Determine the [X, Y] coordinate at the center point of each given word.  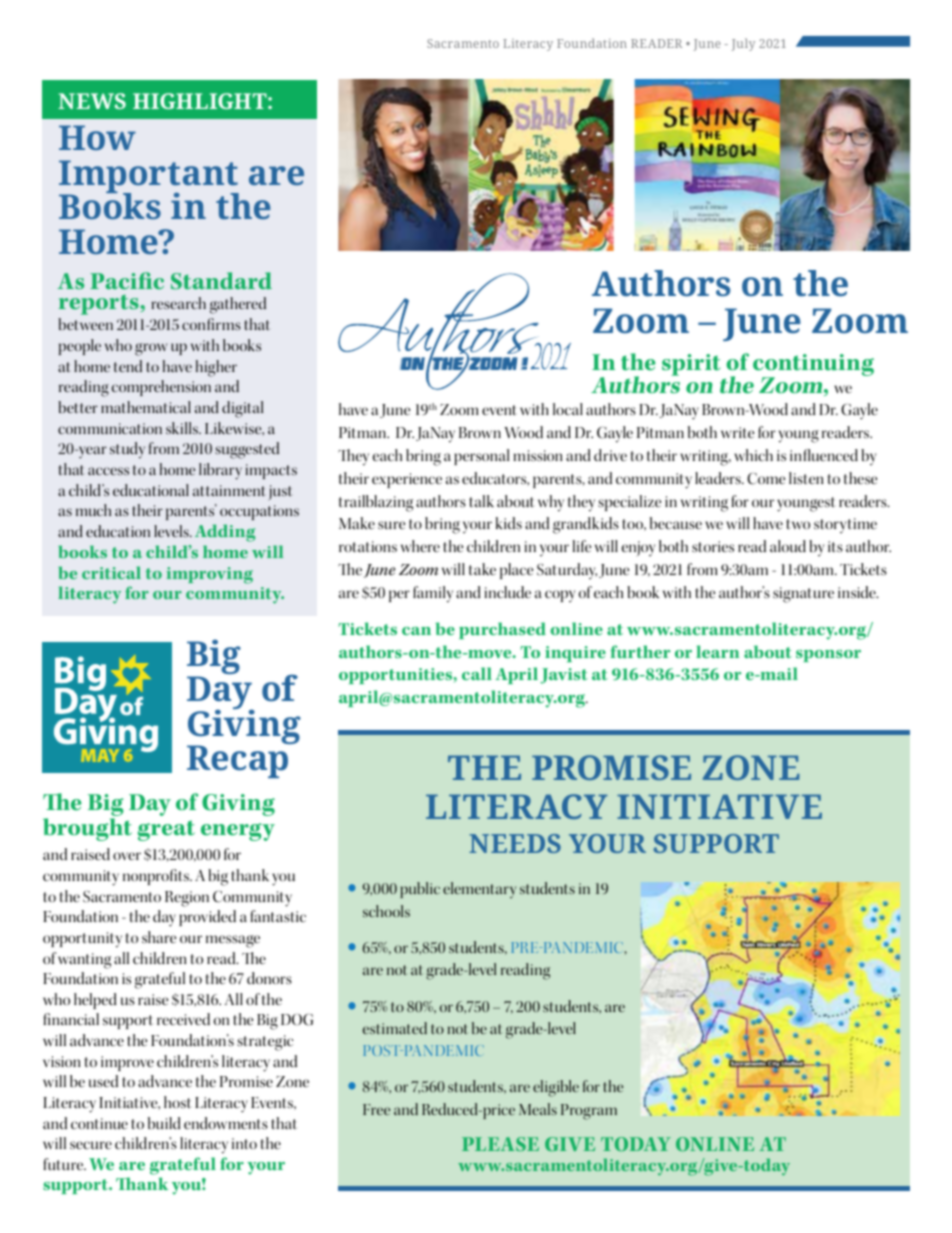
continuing [813, 366]
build [164, 1123]
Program [589, 1112]
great [166, 830]
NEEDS [515, 843]
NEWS [92, 101]
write [737, 432]
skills [183, 428]
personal [481, 457]
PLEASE [500, 1144]
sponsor [828, 656]
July [743, 44]
